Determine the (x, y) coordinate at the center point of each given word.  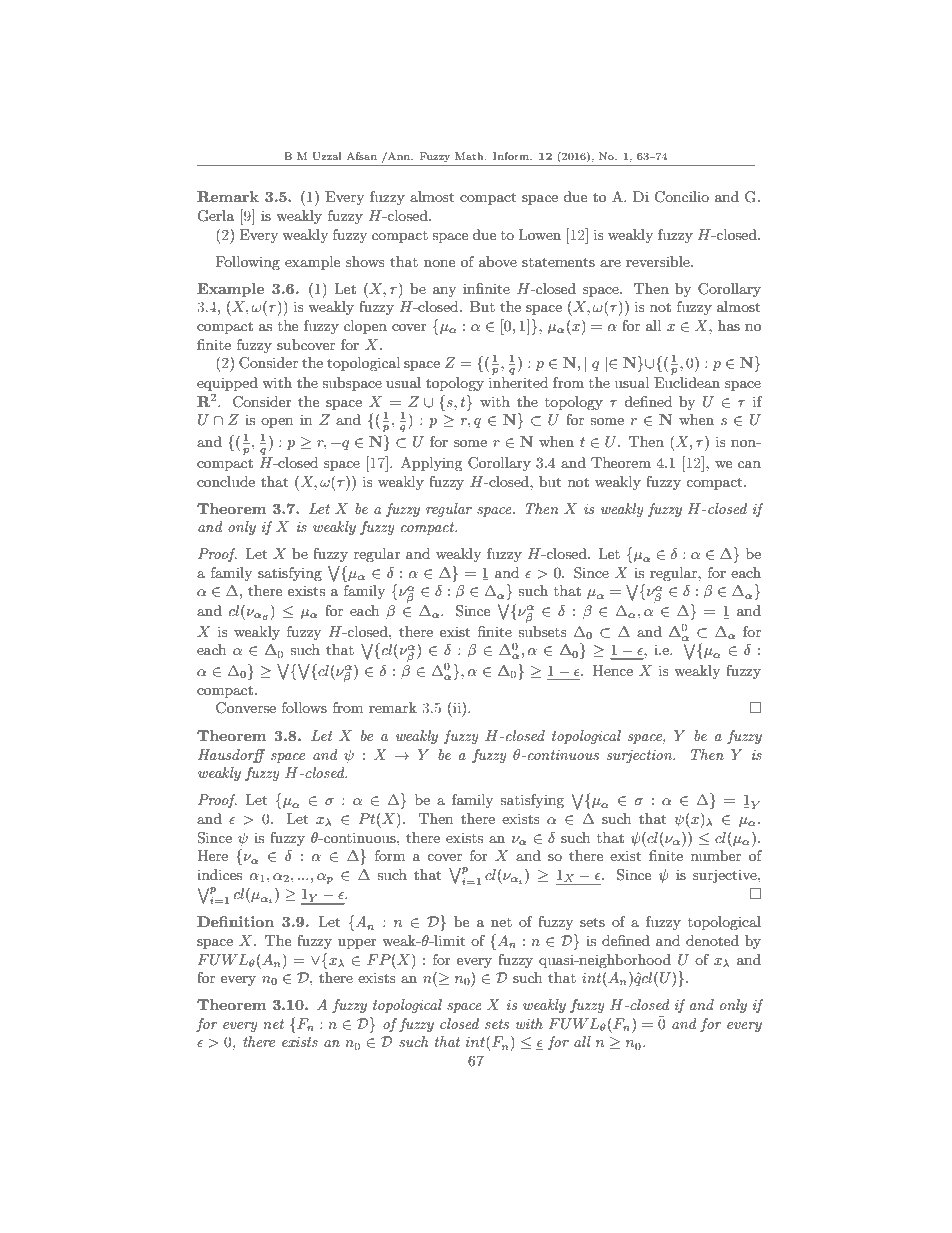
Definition (235, 921)
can (749, 464)
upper (357, 944)
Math (470, 156)
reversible (659, 261)
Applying (432, 464)
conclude (226, 481)
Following (248, 263)
